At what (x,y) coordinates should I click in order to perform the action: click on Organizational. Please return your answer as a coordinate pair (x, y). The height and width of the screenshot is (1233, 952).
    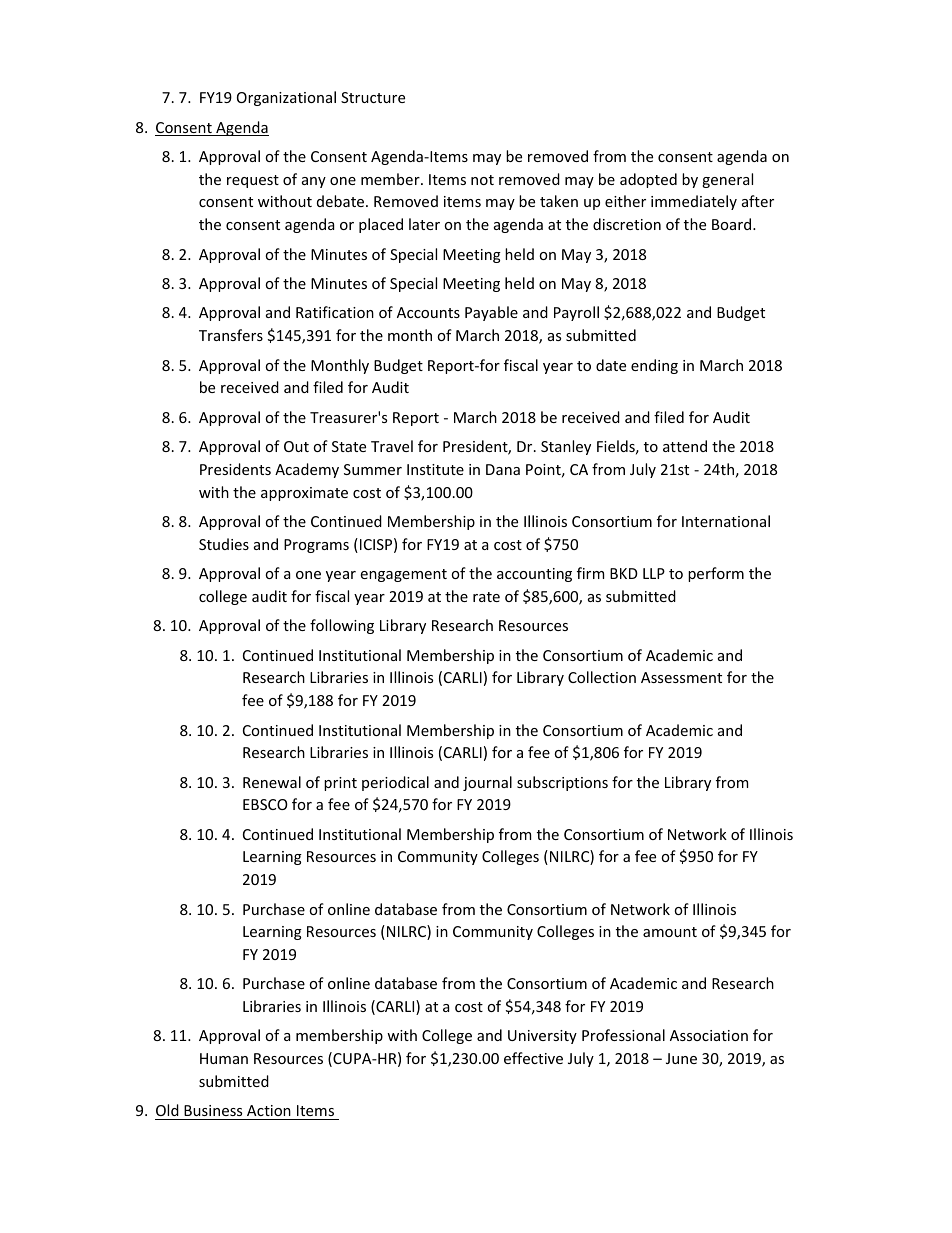
    Looking at the image, I should click on (286, 98).
